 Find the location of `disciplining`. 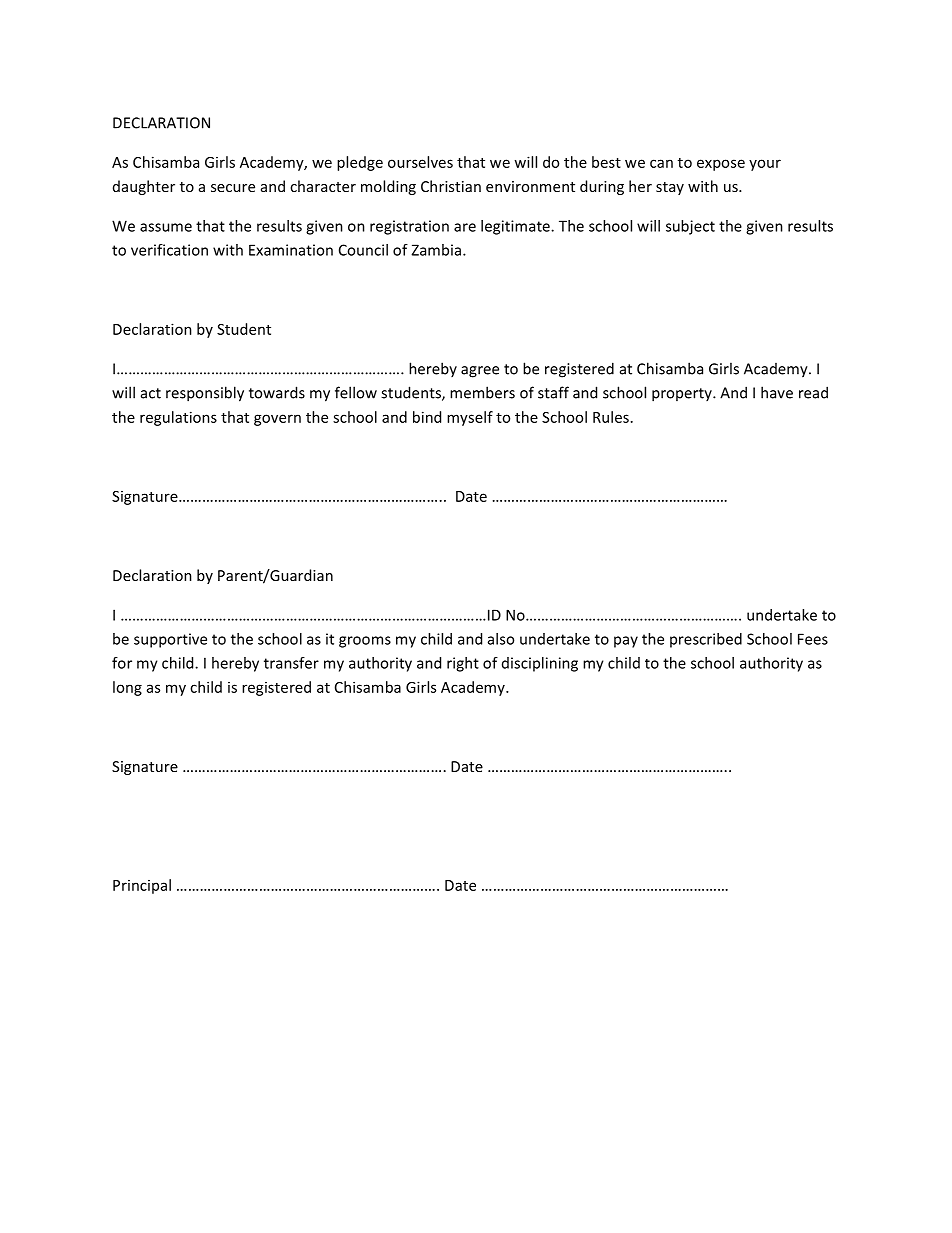

disciplining is located at coordinates (540, 664).
